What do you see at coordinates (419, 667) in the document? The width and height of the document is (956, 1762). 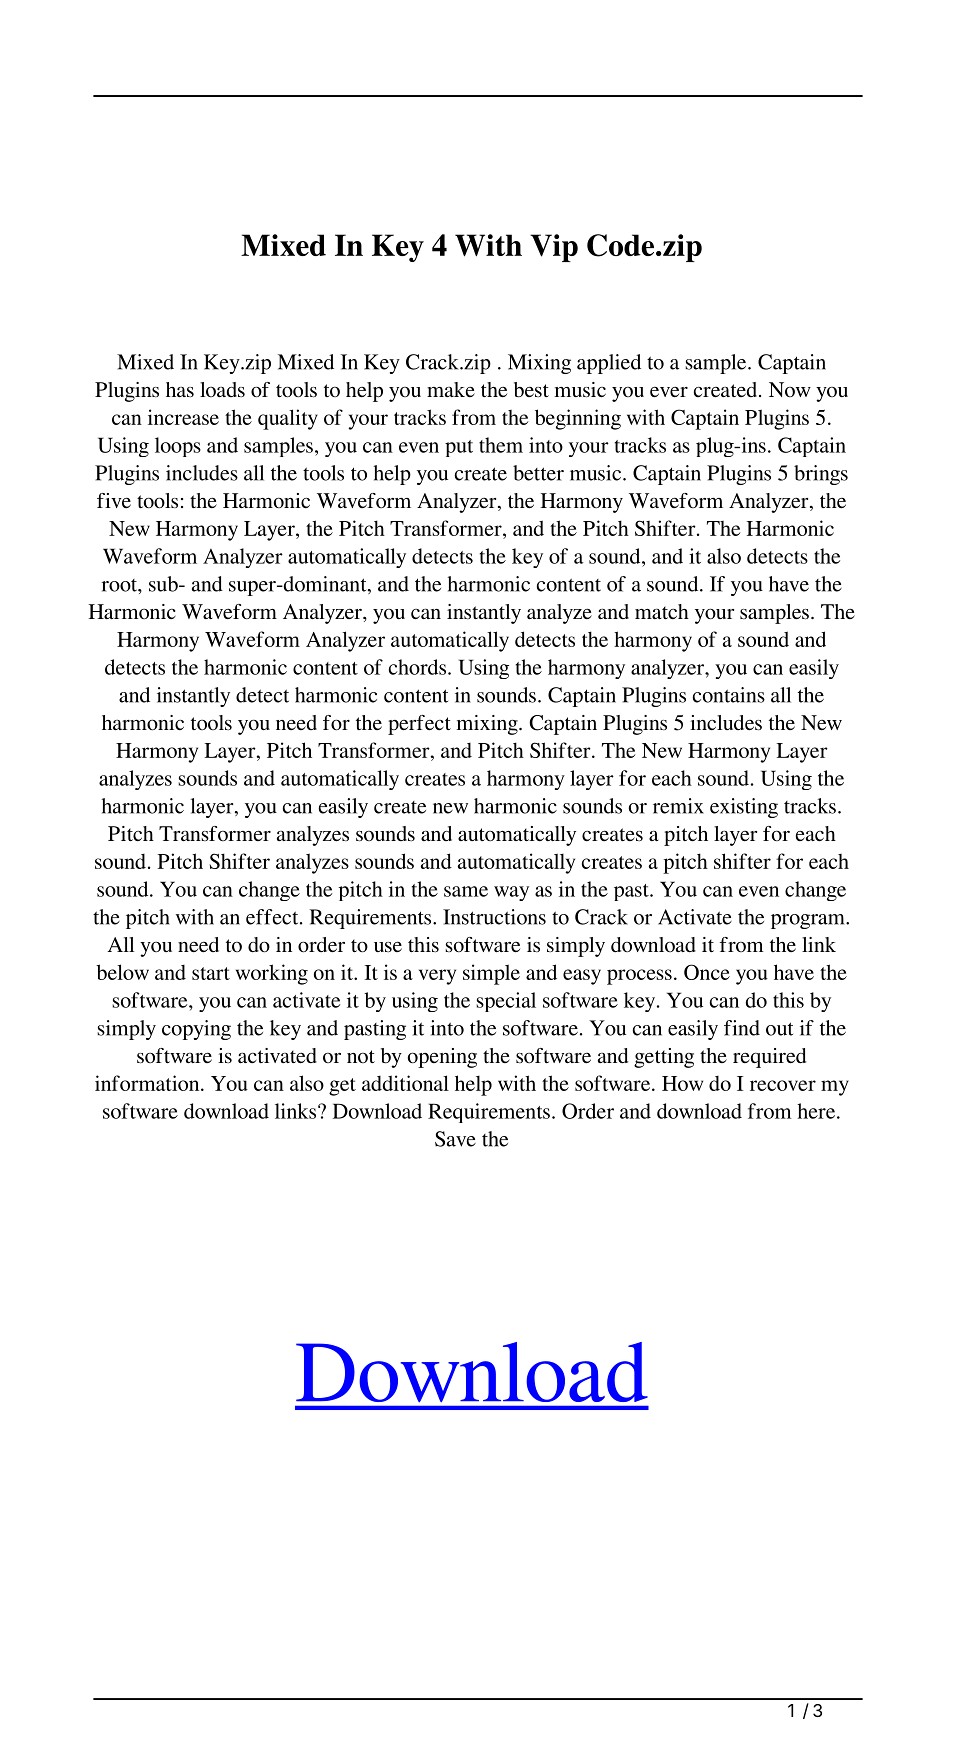 I see `chords` at bounding box center [419, 667].
